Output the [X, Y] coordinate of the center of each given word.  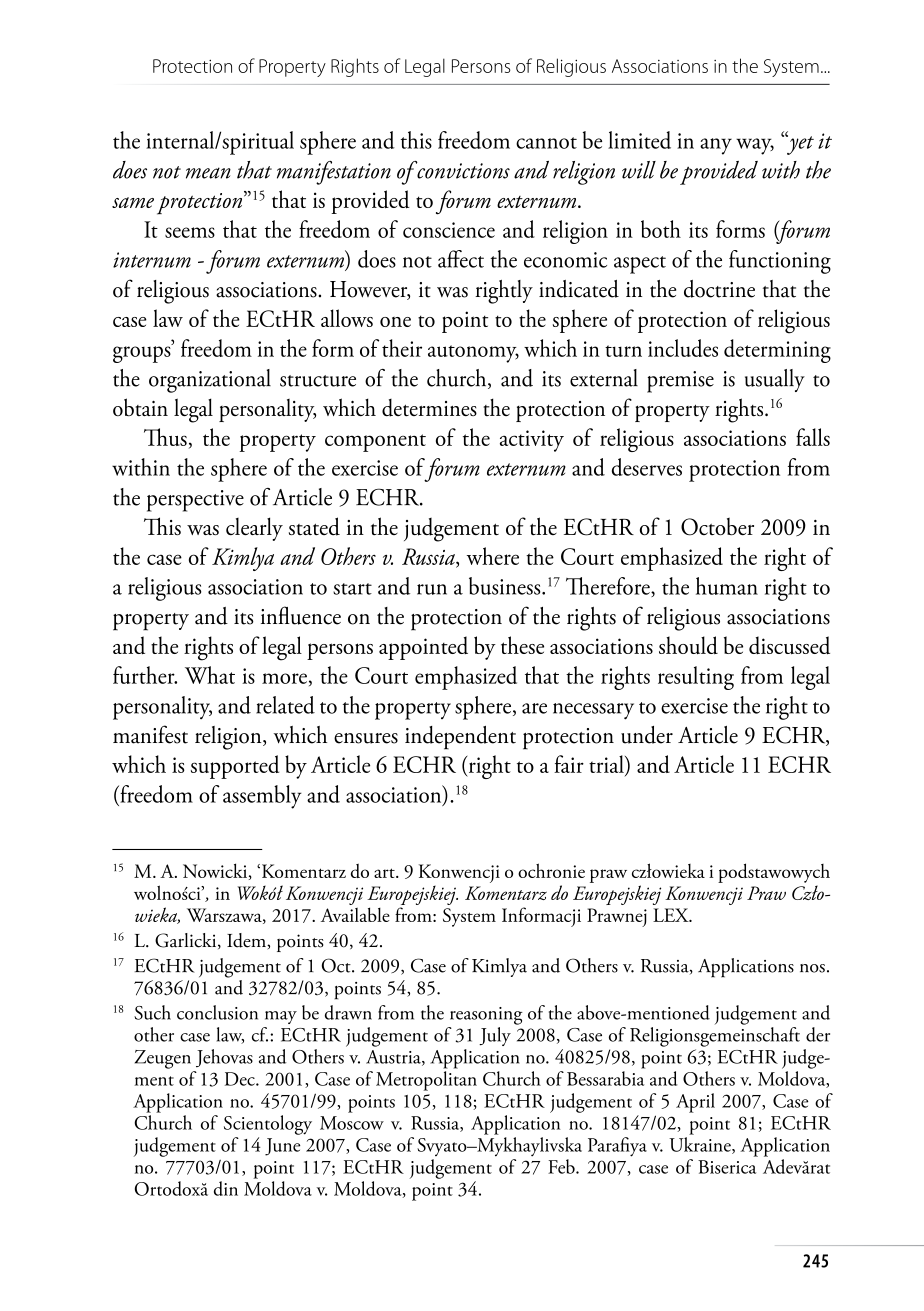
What [210, 675]
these [522, 645]
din [226, 1188]
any [716, 146]
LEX [672, 915]
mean [208, 173]
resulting [696, 678]
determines [429, 408]
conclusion [217, 1012]
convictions [462, 170]
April [695, 1103]
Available [355, 914]
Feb [562, 1166]
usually [775, 380]
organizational [210, 381]
